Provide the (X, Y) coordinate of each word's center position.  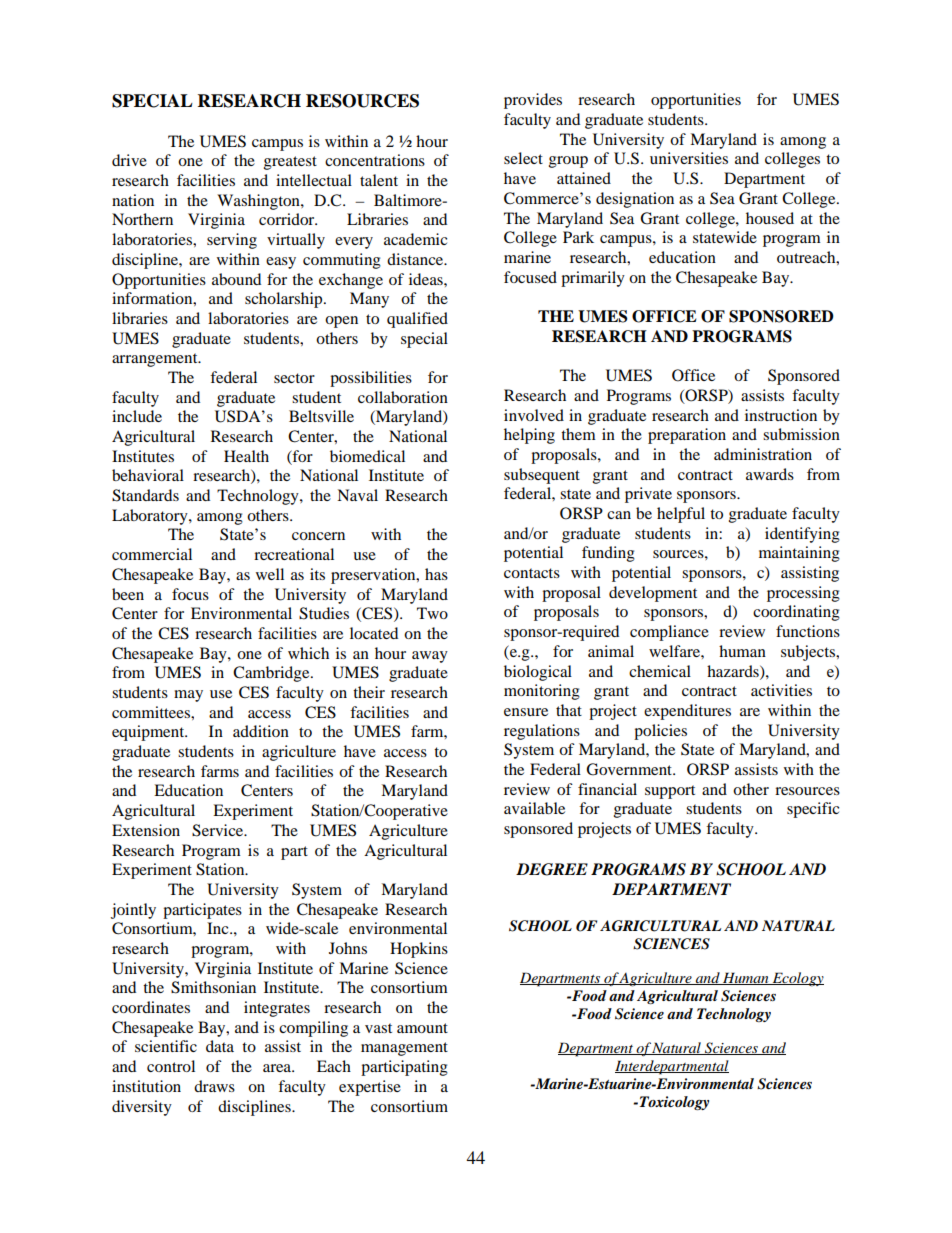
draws (214, 1086)
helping (529, 436)
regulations (542, 732)
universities (689, 158)
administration (763, 454)
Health (246, 456)
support (670, 792)
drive (129, 160)
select (523, 158)
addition (261, 731)
